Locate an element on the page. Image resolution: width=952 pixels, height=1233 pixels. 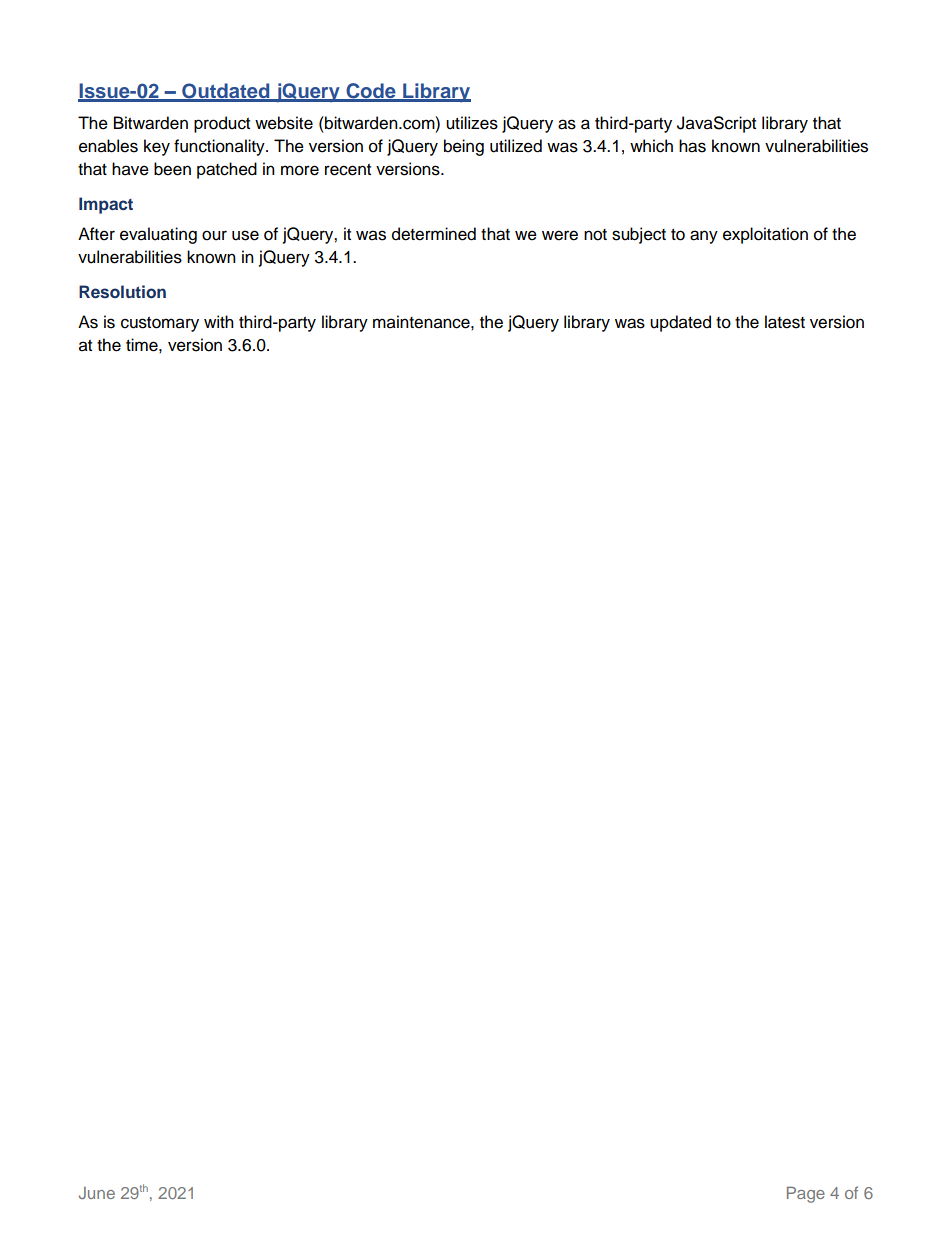
with is located at coordinates (219, 321).
